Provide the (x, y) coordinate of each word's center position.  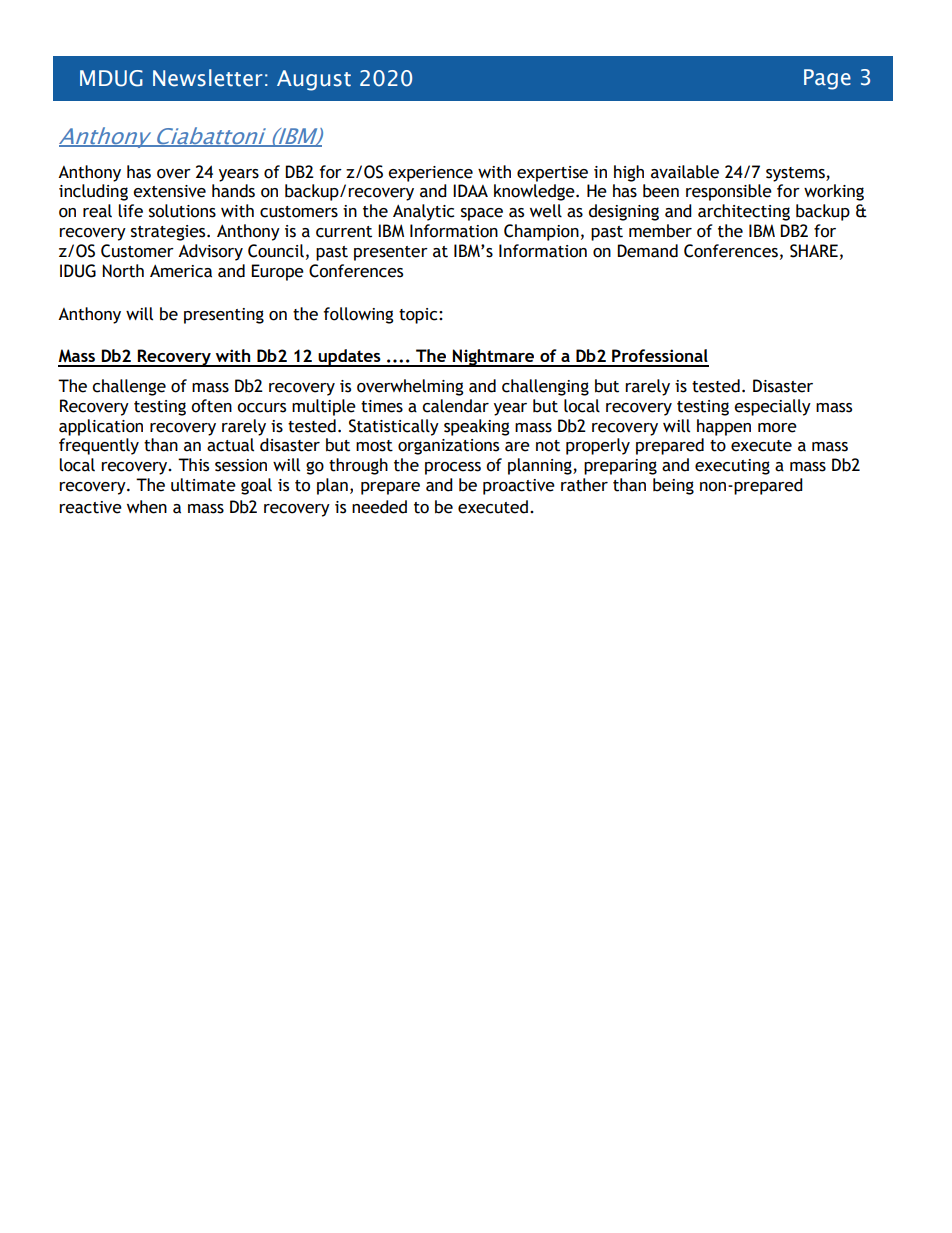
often (211, 406)
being (673, 486)
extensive (169, 191)
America (181, 271)
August (314, 80)
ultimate (203, 485)
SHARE (814, 251)
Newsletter (208, 78)
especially (772, 407)
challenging (545, 387)
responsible (729, 192)
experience (430, 174)
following (358, 315)
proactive (519, 487)
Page (827, 79)
